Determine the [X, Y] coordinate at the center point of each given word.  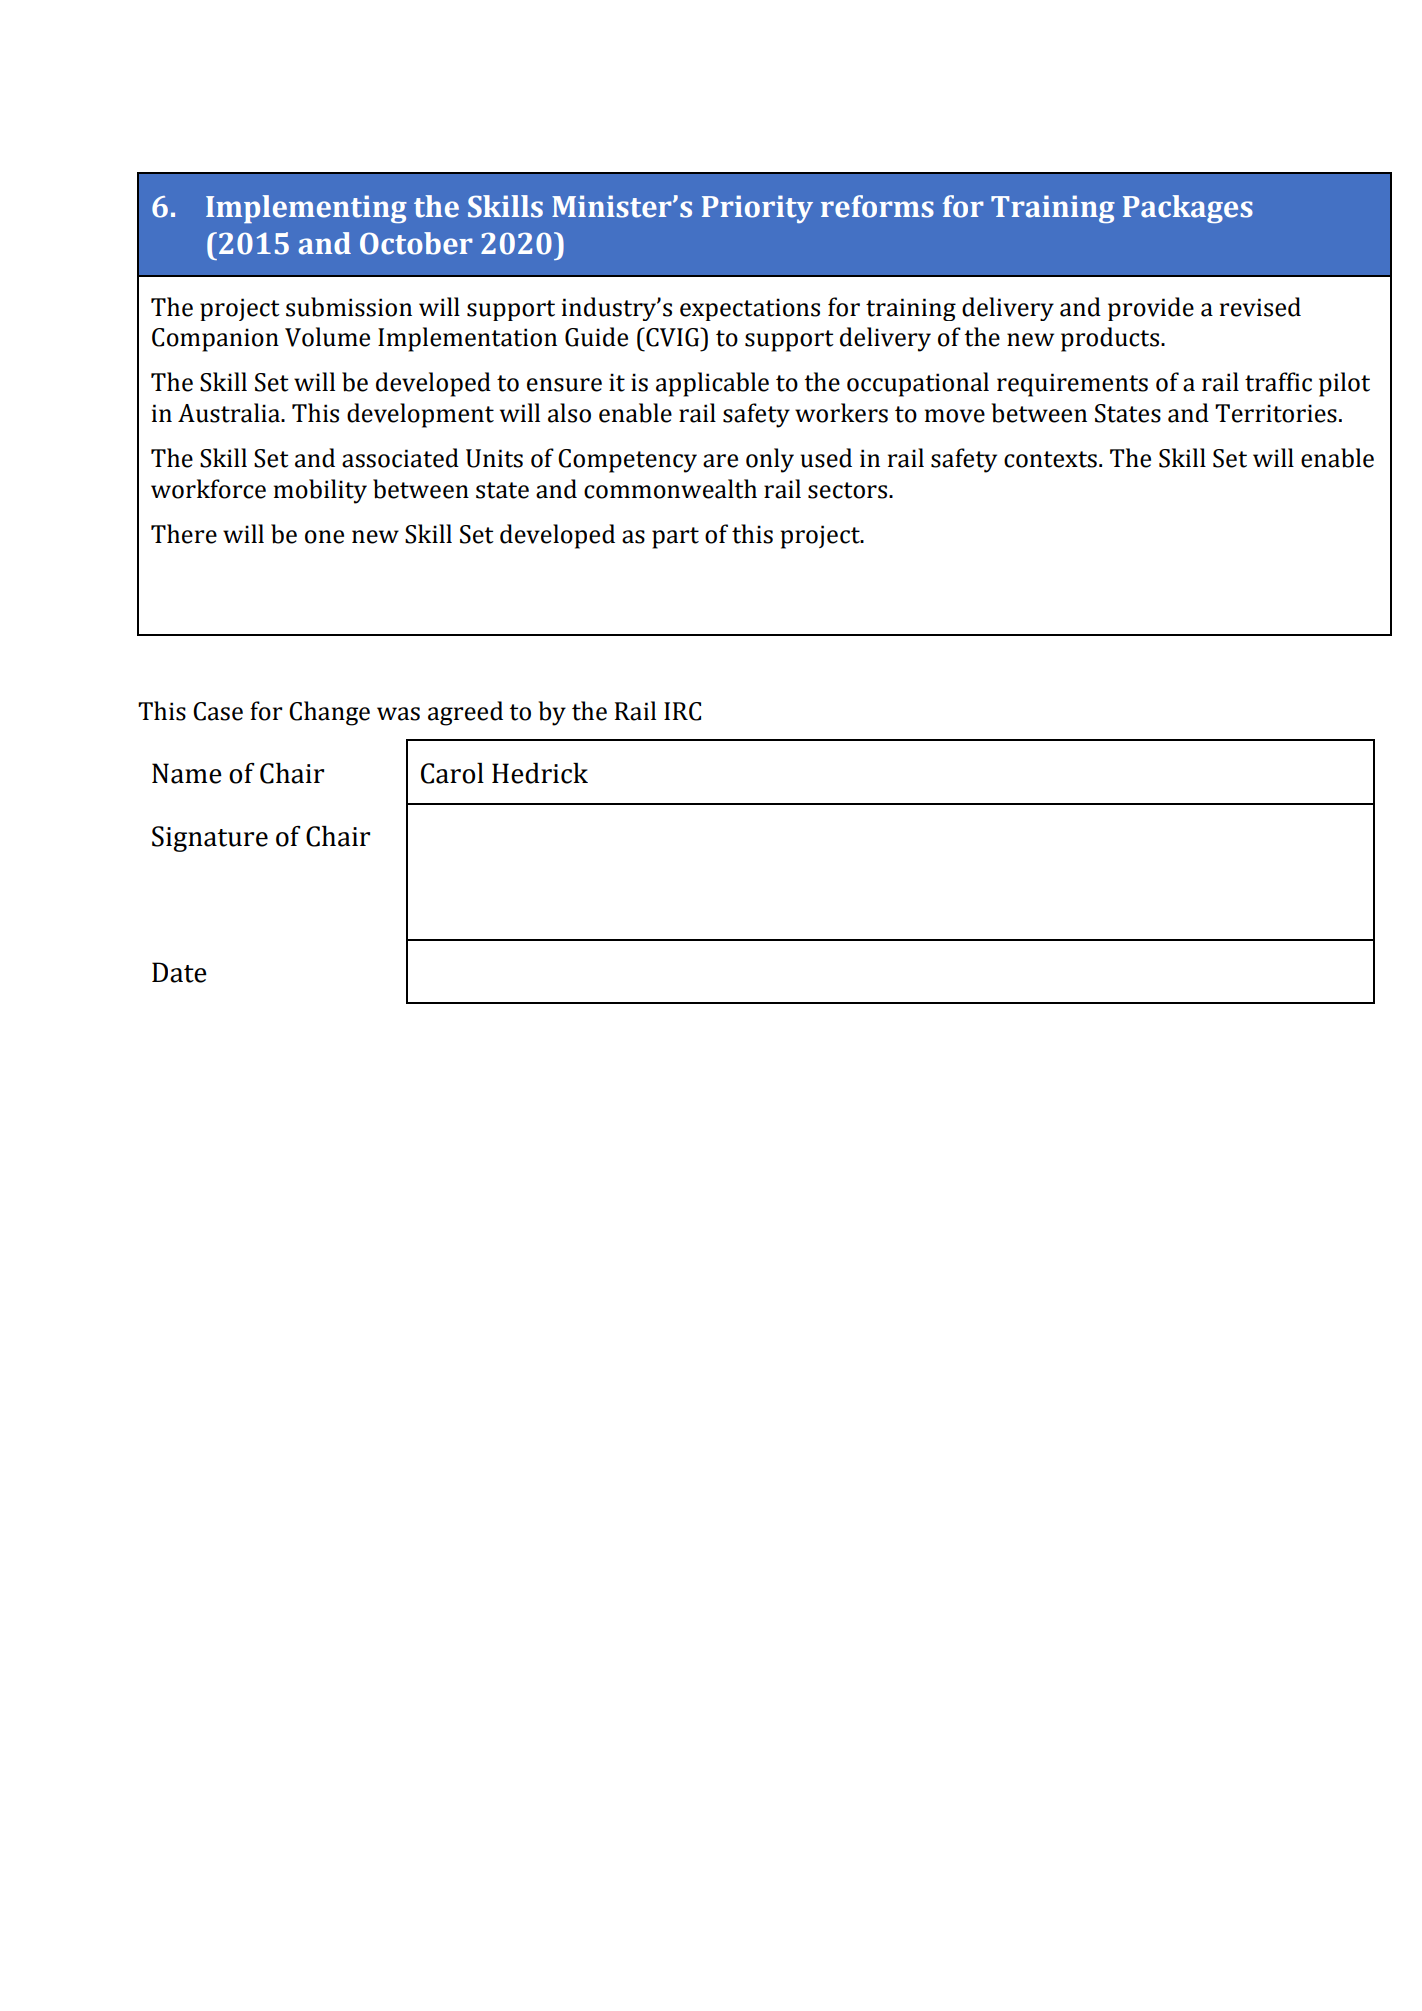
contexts [1050, 459]
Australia [230, 413]
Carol [452, 773]
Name [187, 773]
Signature [210, 839]
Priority [757, 209]
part [675, 538]
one [324, 537]
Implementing [306, 209]
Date [179, 972]
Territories [1276, 413]
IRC [682, 711]
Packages [1188, 209]
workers [841, 413]
